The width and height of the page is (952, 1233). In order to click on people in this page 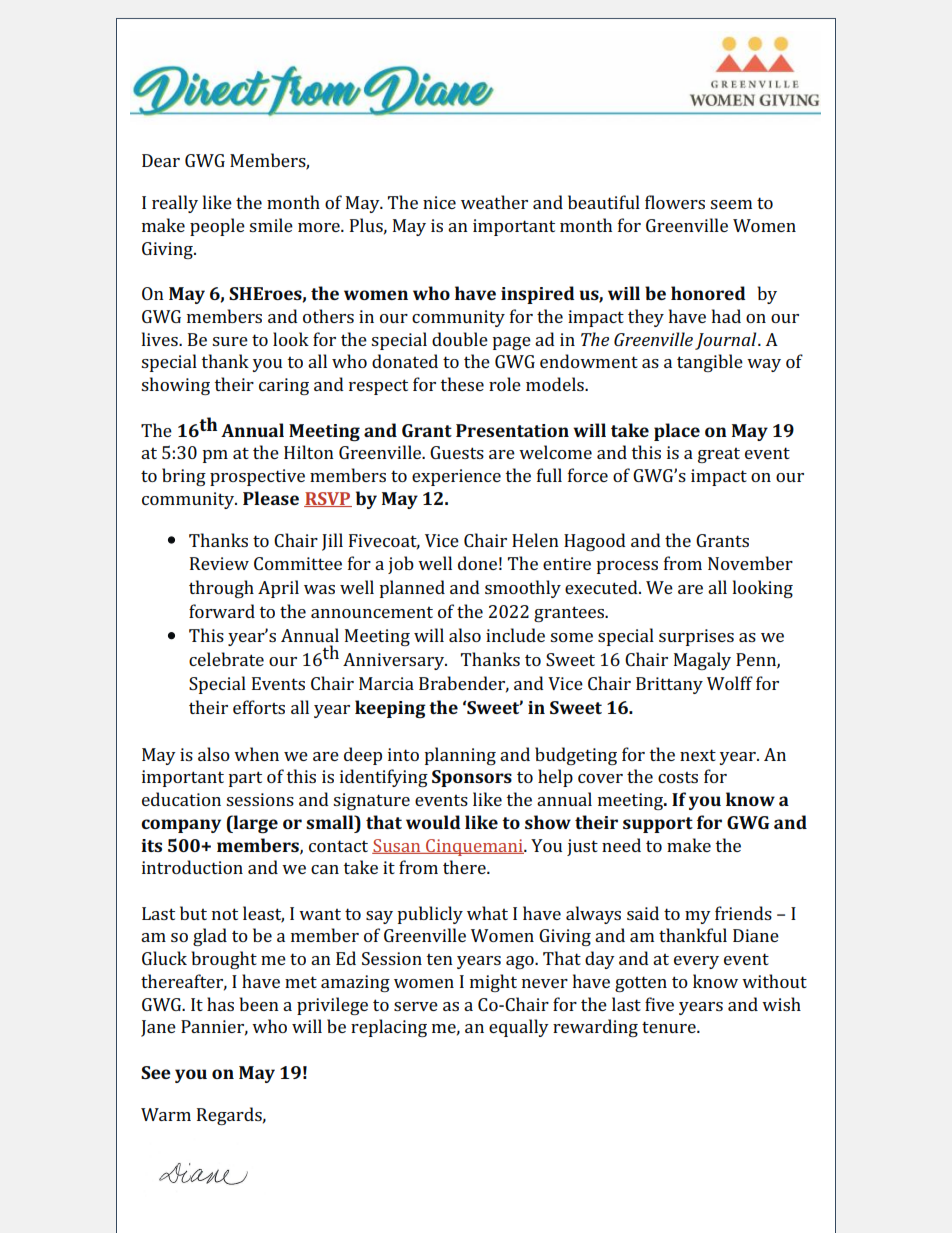, I will do `click(217, 227)`.
